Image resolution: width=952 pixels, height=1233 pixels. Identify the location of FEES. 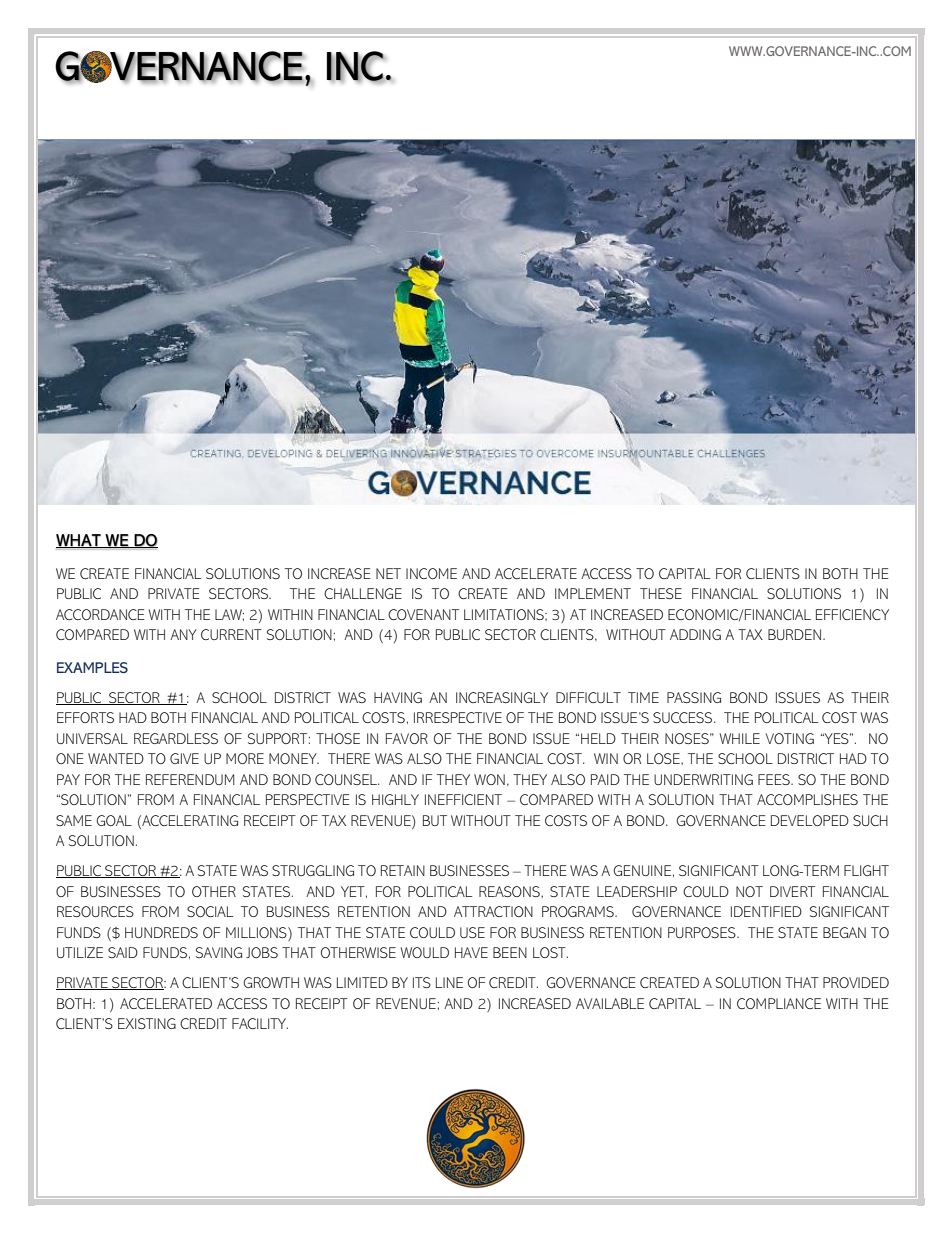
(775, 779).
